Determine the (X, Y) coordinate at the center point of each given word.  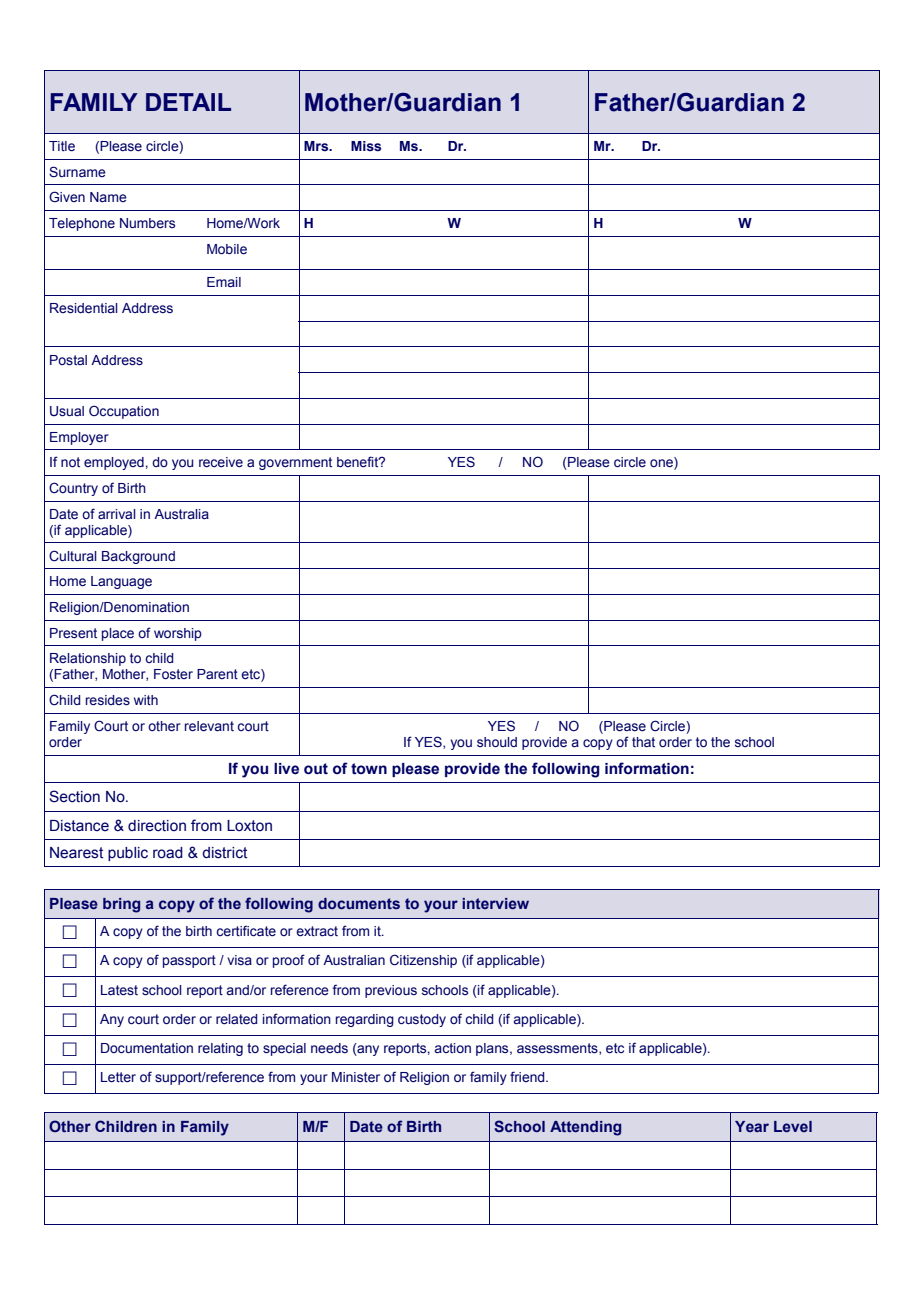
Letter (118, 1077)
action (453, 1048)
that (643, 742)
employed (114, 463)
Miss (366, 146)
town (369, 769)
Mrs (317, 146)
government (295, 463)
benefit (359, 462)
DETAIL (188, 102)
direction (157, 826)
